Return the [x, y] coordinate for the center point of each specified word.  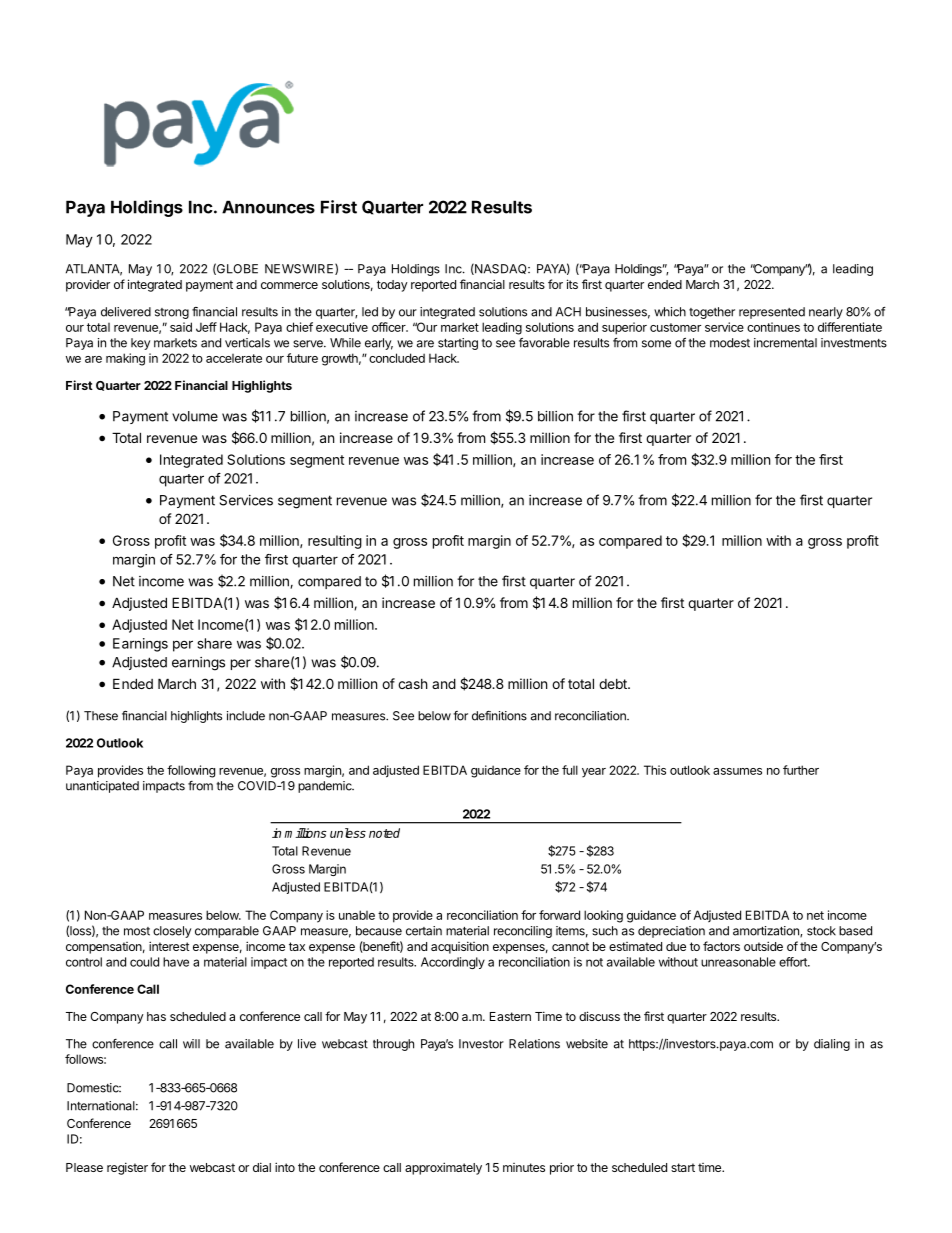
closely [172, 932]
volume [195, 416]
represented [772, 313]
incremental [785, 343]
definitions [499, 716]
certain [424, 931]
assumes [737, 771]
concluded [397, 358]
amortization [767, 931]
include [246, 716]
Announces [268, 207]
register [127, 1168]
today [392, 286]
